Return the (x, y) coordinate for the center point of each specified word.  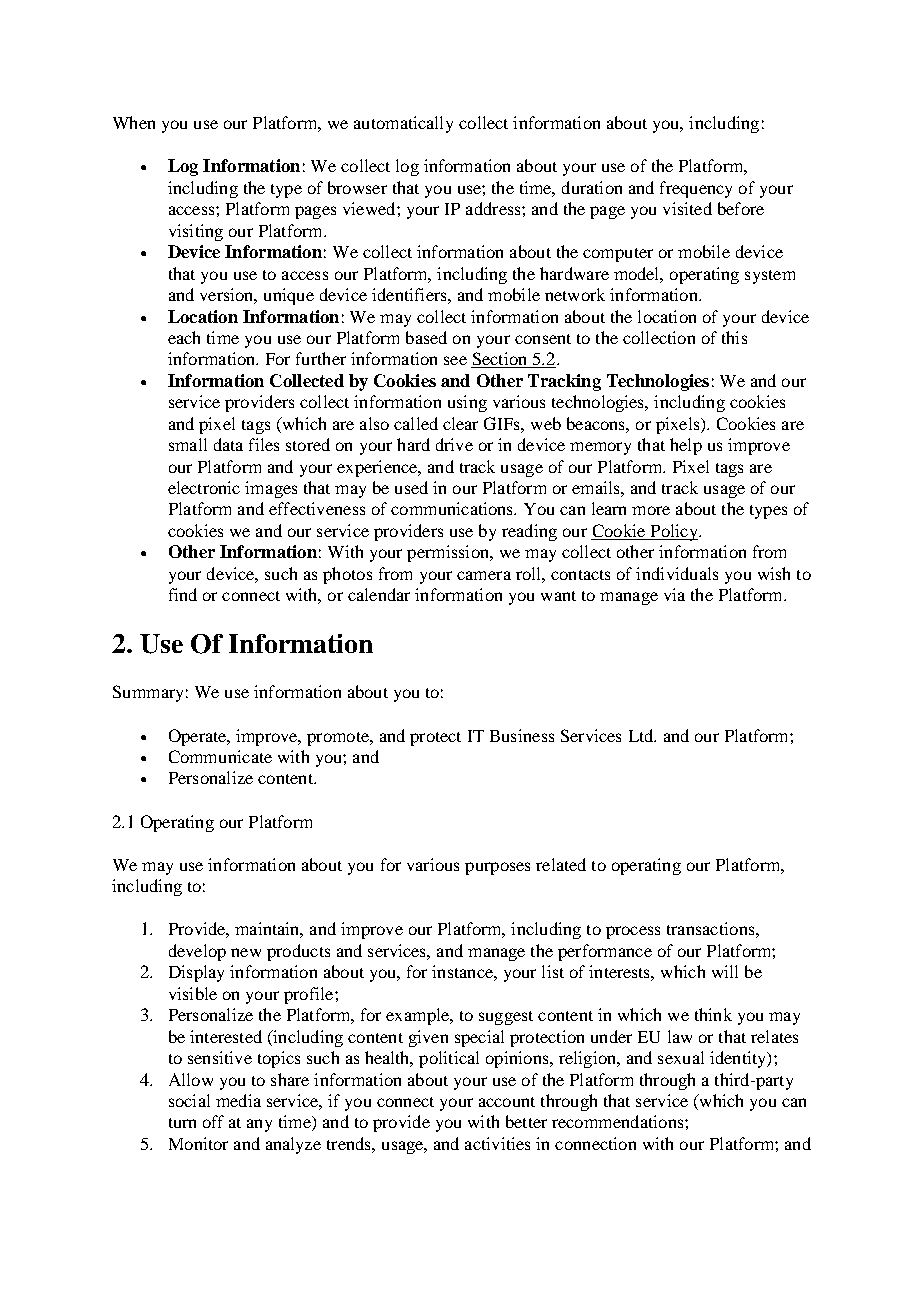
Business (522, 735)
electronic (204, 487)
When (134, 122)
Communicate (220, 756)
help (686, 446)
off (213, 1121)
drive (454, 444)
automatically (403, 124)
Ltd (642, 735)
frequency (696, 189)
